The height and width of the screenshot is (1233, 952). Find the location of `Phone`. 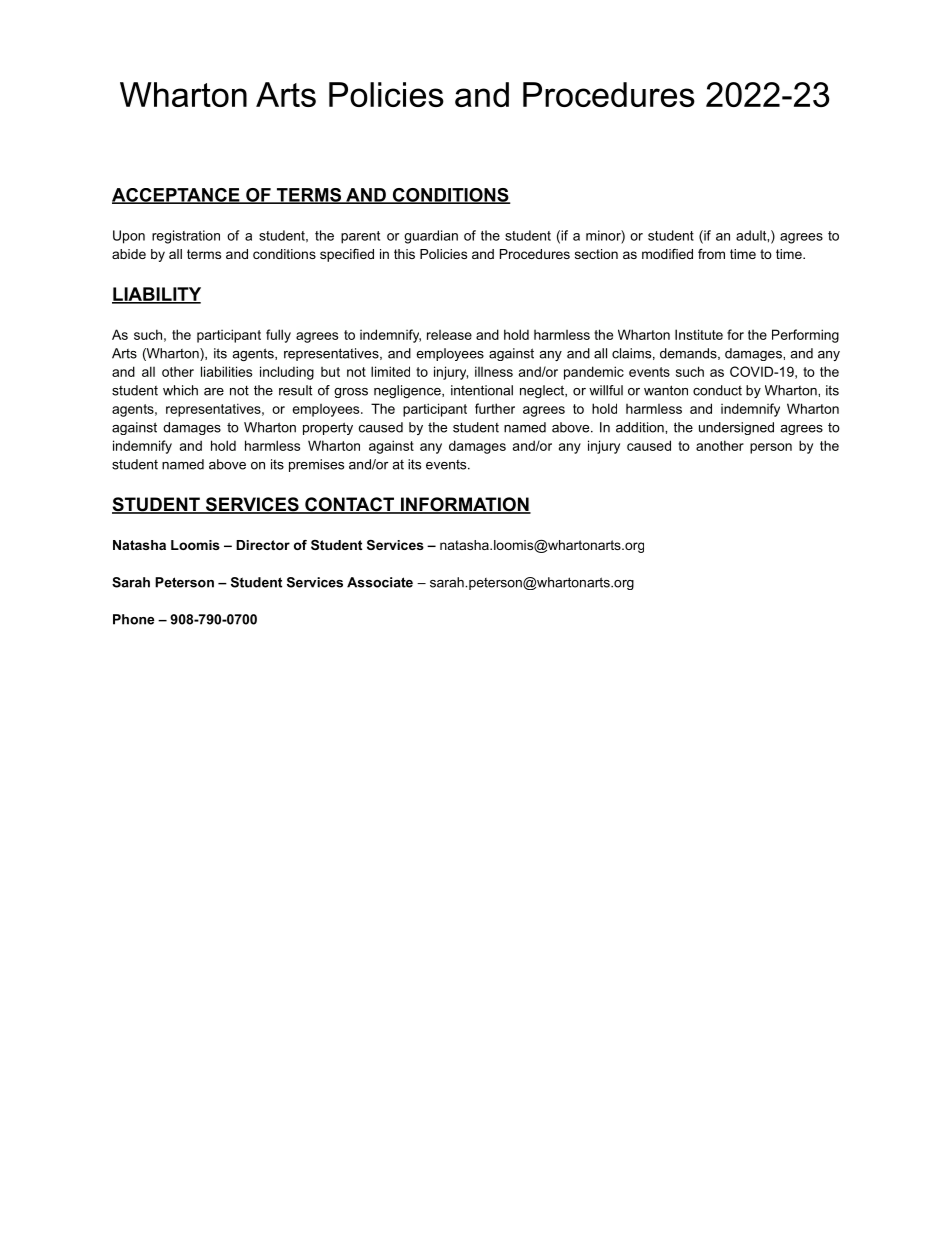

Phone is located at coordinates (133, 619).
